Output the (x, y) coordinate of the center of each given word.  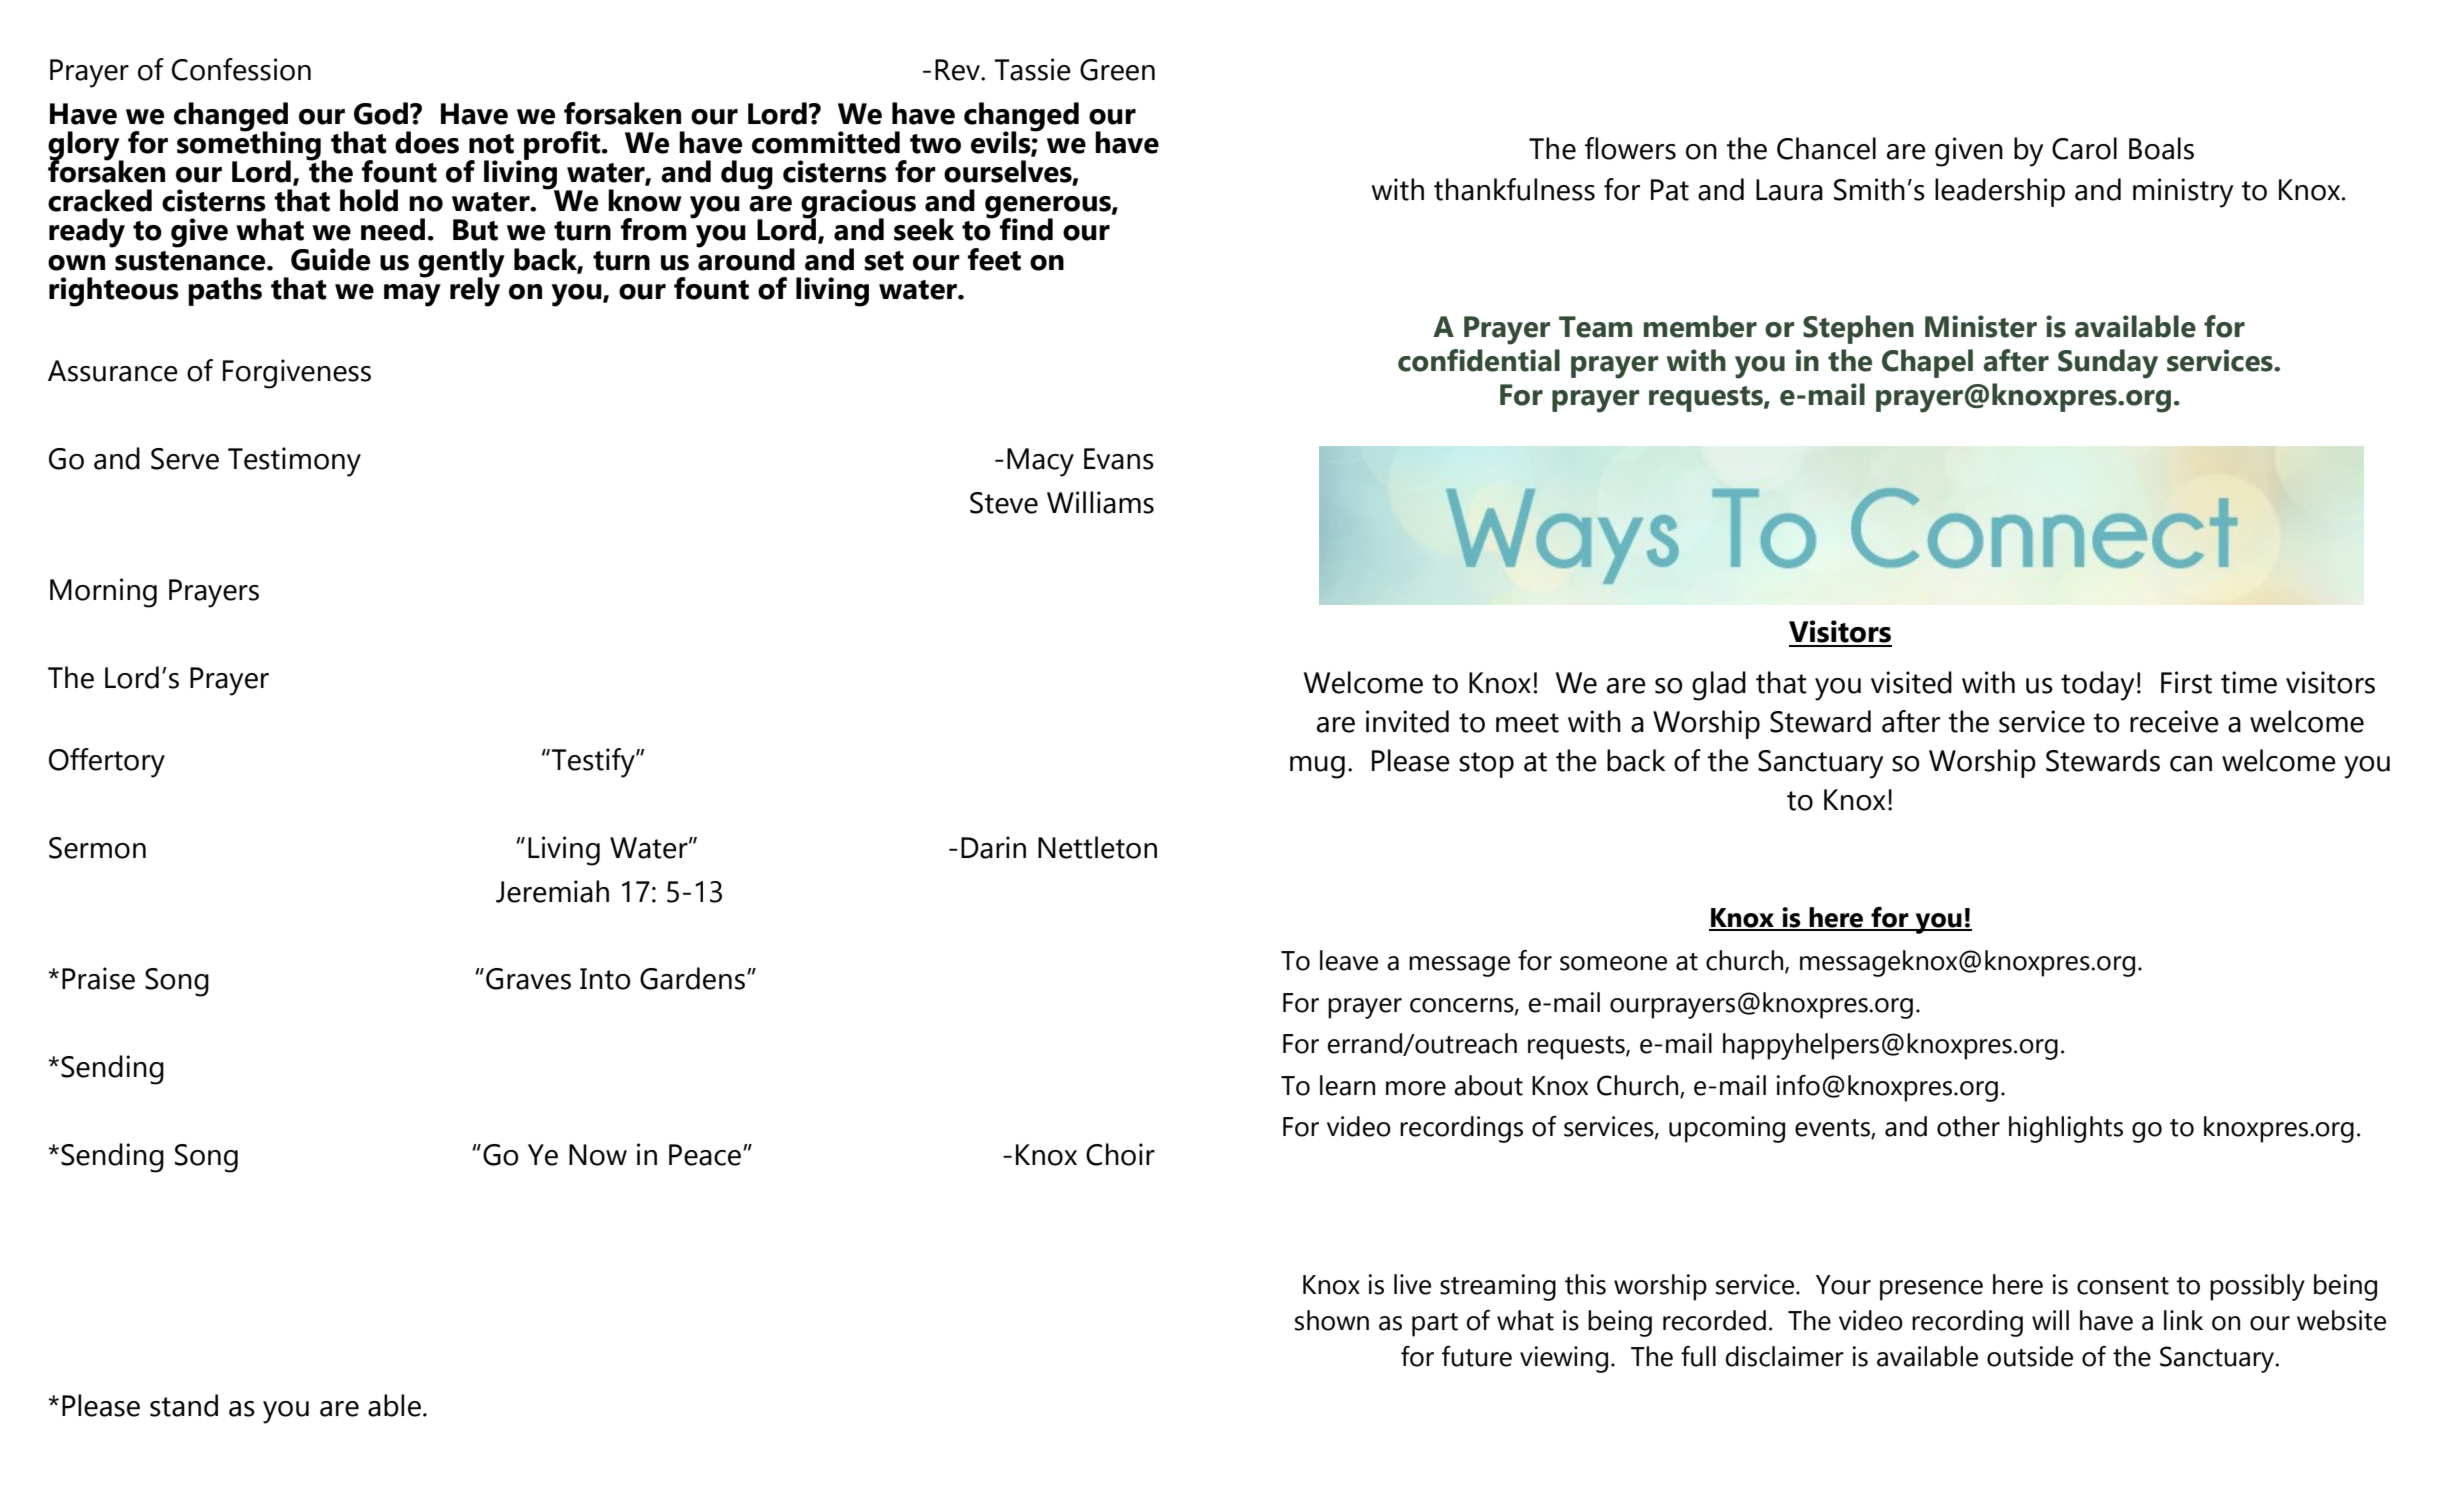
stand (184, 1405)
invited (1407, 721)
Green (1117, 70)
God (381, 113)
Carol (2084, 148)
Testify (594, 763)
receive (2174, 721)
